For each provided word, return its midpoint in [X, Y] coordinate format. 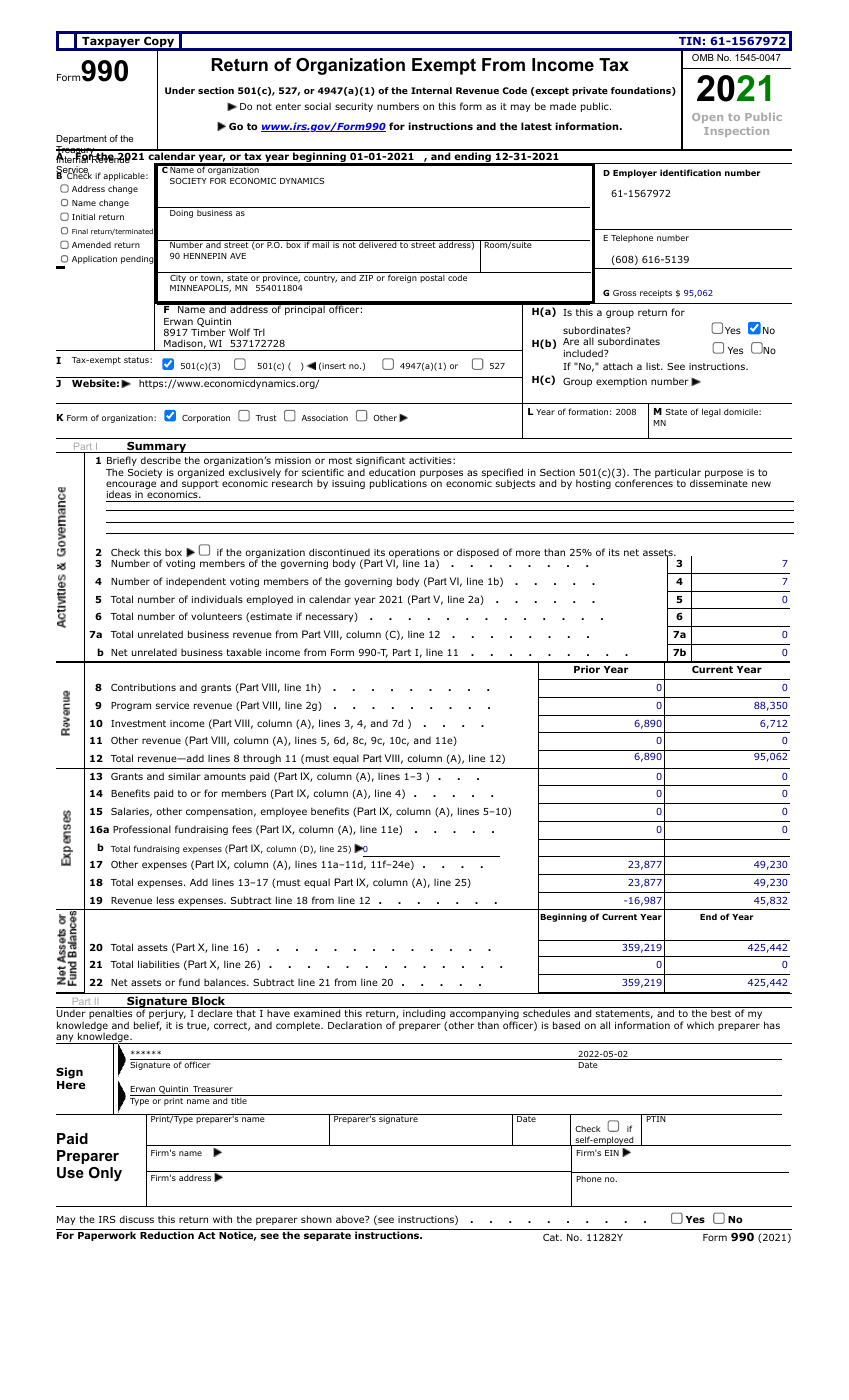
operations [413, 555]
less [165, 900]
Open [707, 118]
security [354, 107]
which [700, 1025]
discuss [136, 1219]
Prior [587, 669]
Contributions [143, 687]
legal [711, 412]
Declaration [355, 1025]
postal [432, 277]
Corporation [206, 419]
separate [327, 1236]
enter [288, 106]
